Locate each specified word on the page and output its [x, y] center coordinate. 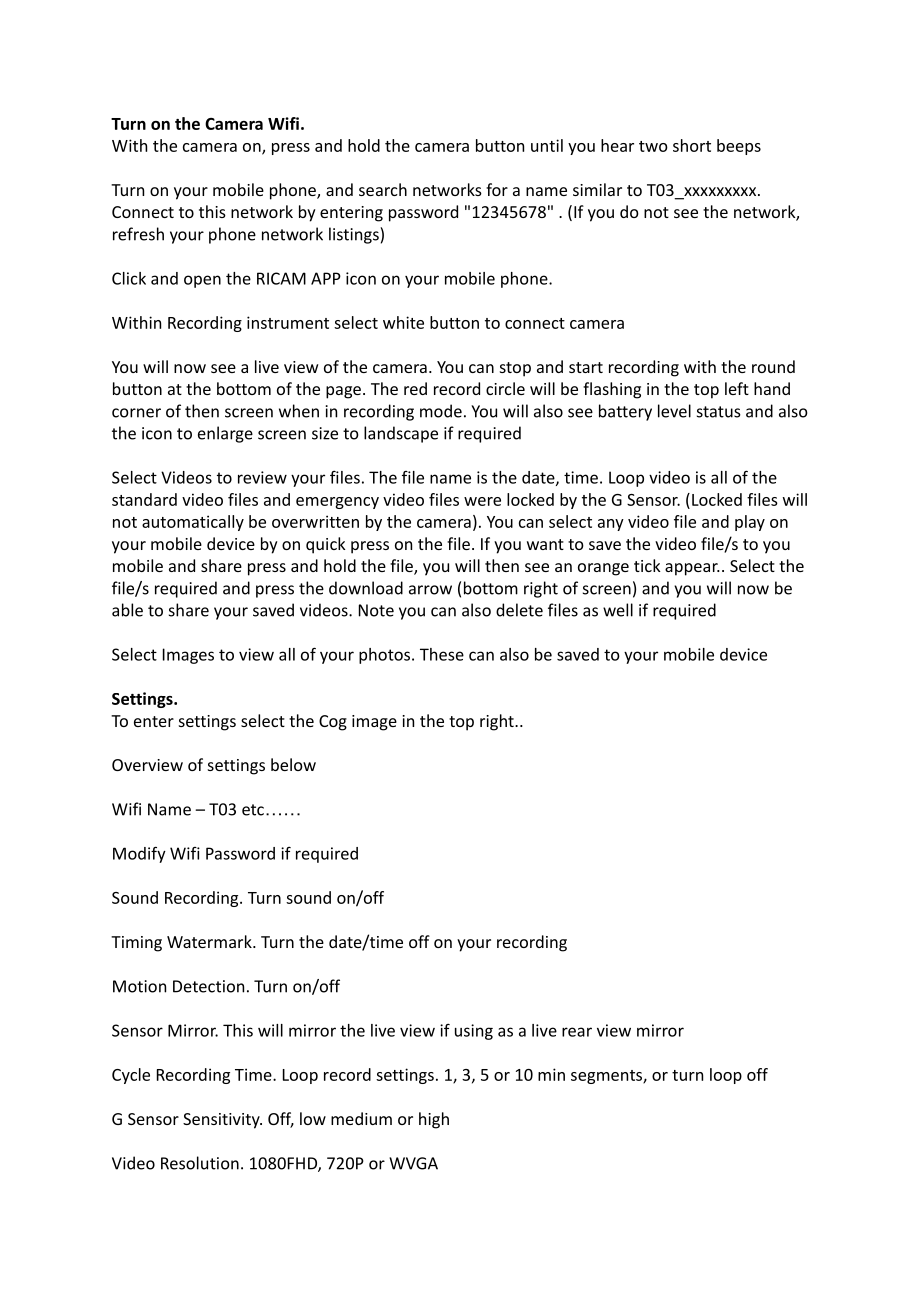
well [618, 610]
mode [441, 411]
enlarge [225, 434]
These [442, 654]
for [497, 189]
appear [692, 569]
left [737, 388]
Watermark [210, 941]
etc [253, 810]
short [692, 145]
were [482, 501]
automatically [193, 523]
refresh [138, 234]
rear [577, 1032]
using [474, 1032]
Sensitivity [222, 1121]
